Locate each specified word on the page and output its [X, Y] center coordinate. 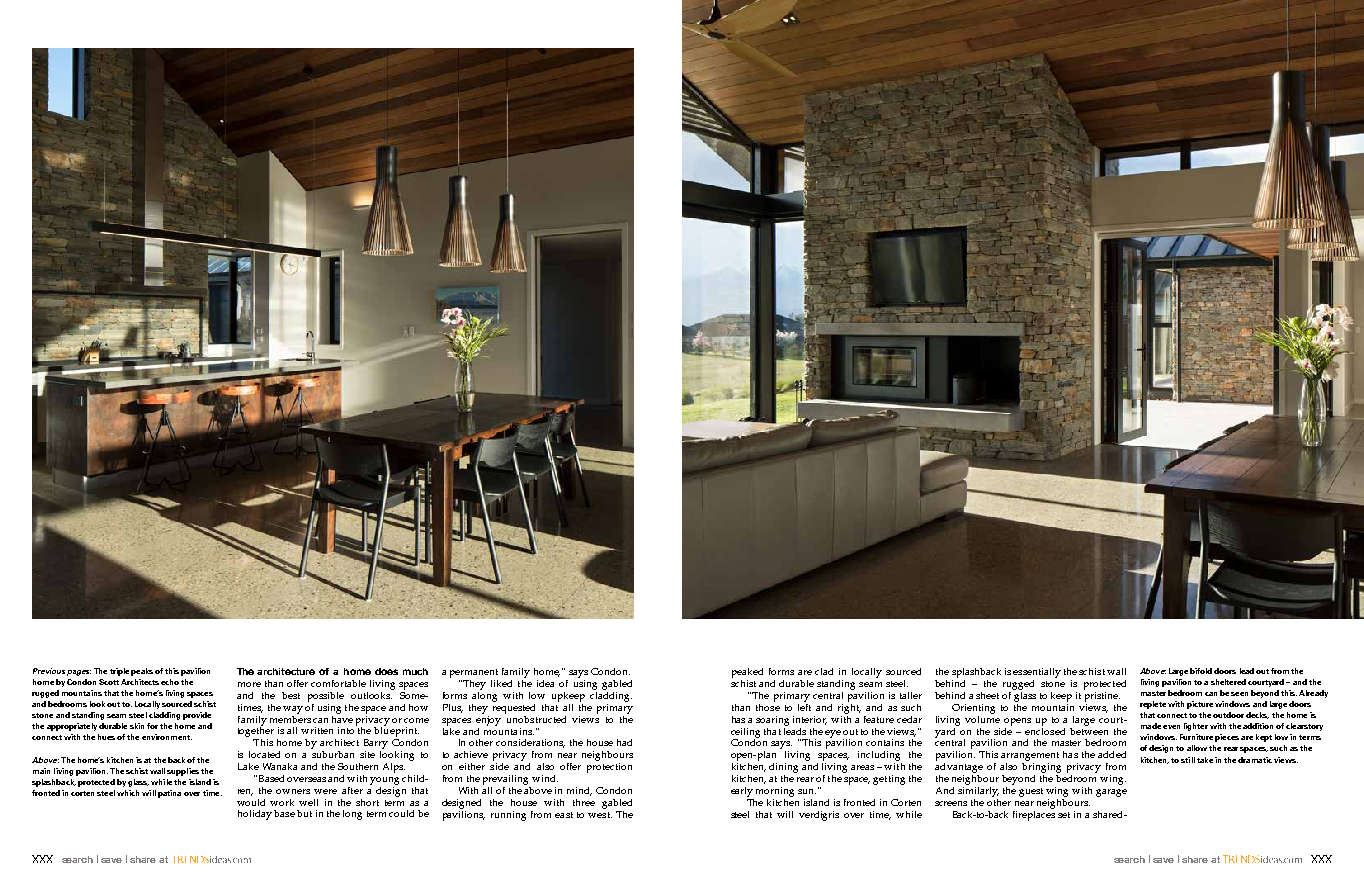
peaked [747, 674]
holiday [255, 815]
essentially [1037, 674]
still [1188, 760]
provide [197, 716]
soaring [772, 721]
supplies [183, 772]
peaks [142, 672]
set [1064, 815]
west [600, 815]
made [1151, 726]
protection [609, 768]
